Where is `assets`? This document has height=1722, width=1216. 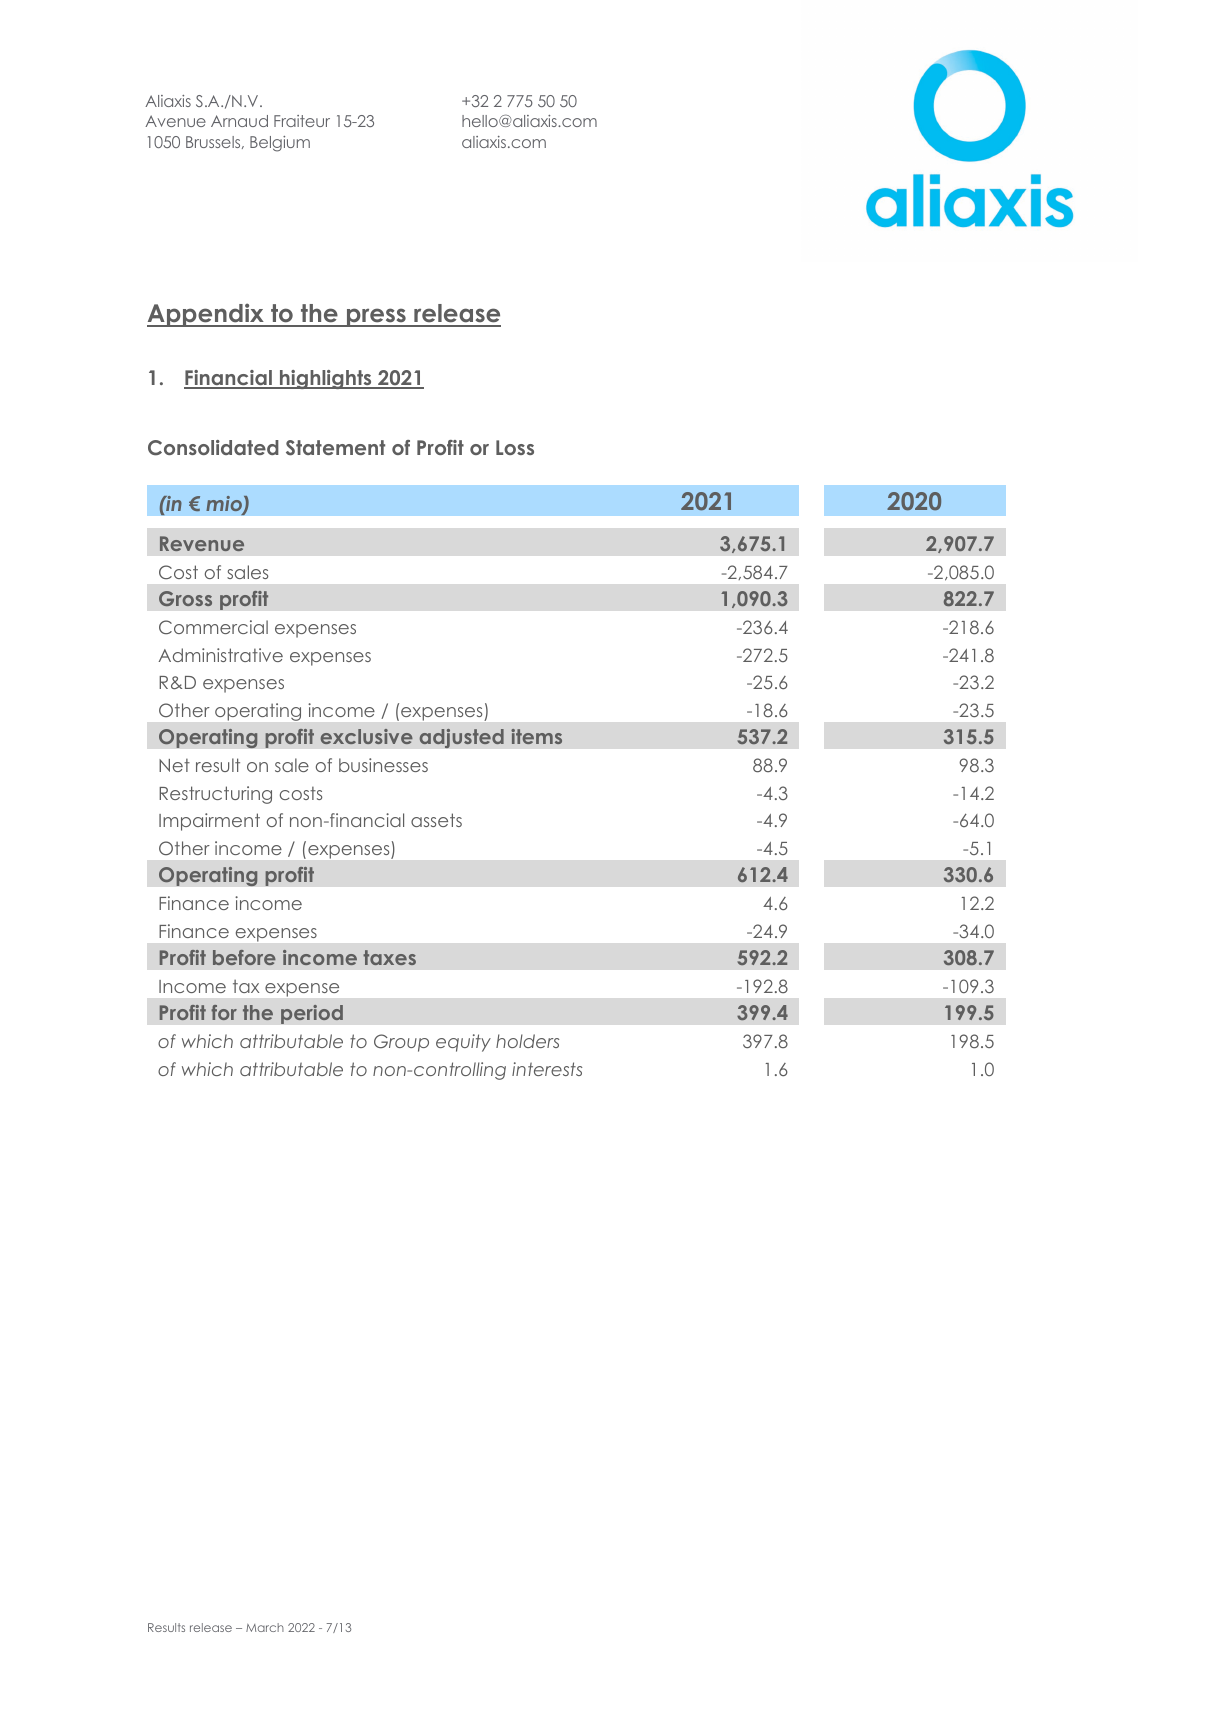
assets is located at coordinates (436, 820).
